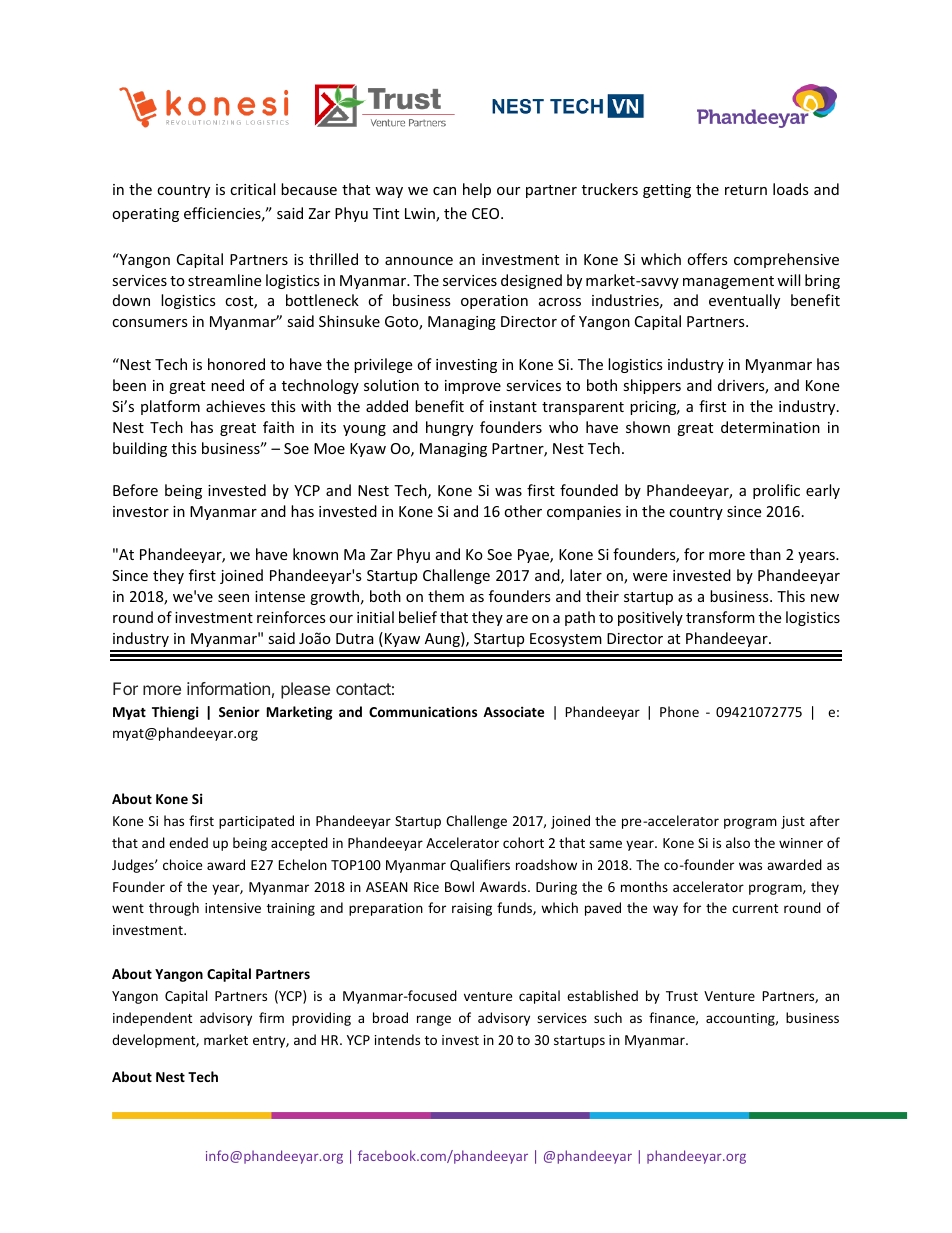 The height and width of the page is (1233, 952). What do you see at coordinates (746, 190) in the page?
I see `return` at bounding box center [746, 190].
